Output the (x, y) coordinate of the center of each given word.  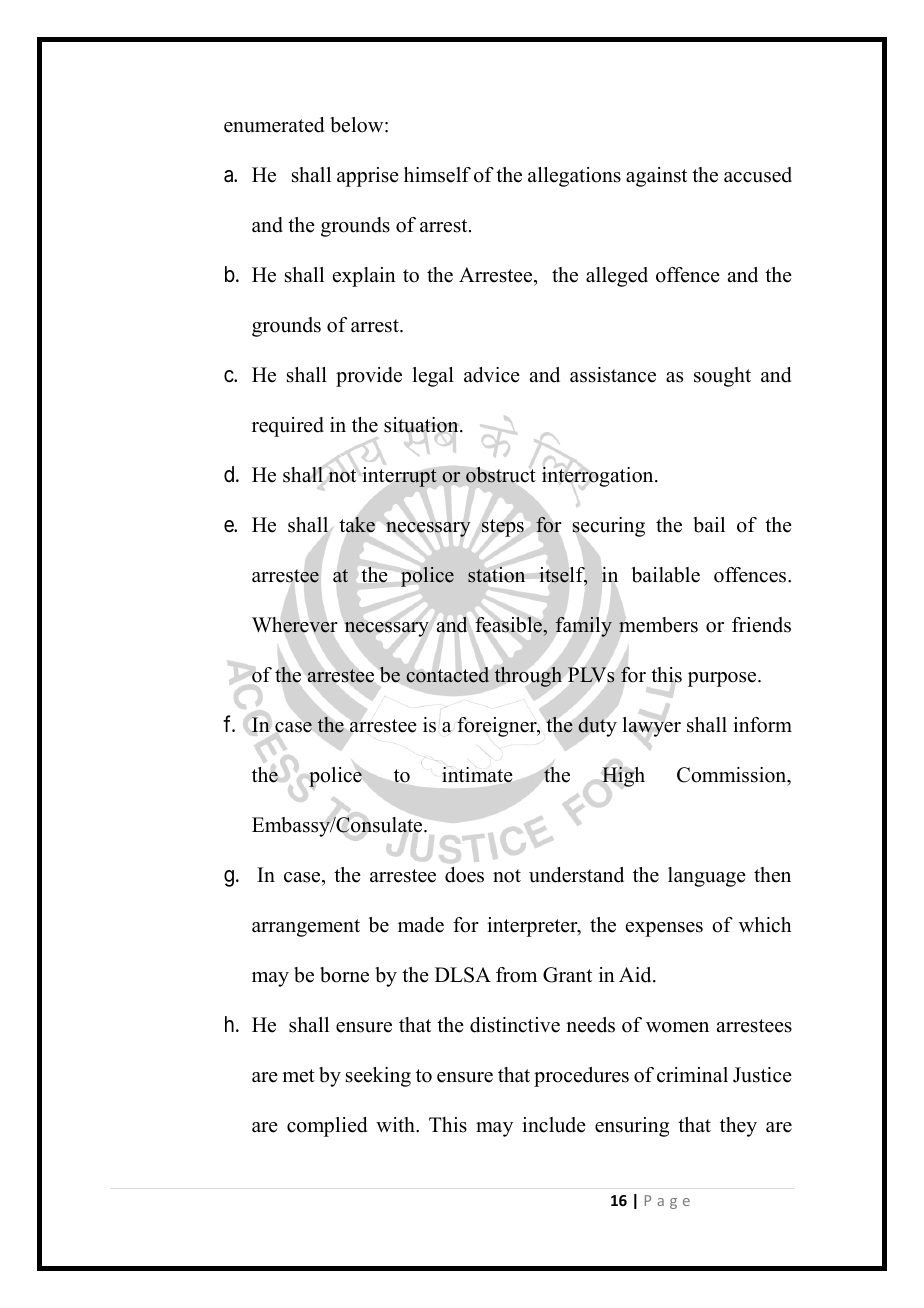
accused (758, 175)
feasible (509, 624)
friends (761, 625)
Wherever (295, 625)
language (707, 877)
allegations (574, 177)
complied (327, 1127)
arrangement (306, 928)
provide (369, 377)
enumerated (274, 125)
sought (722, 377)
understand (576, 875)
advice (492, 375)
